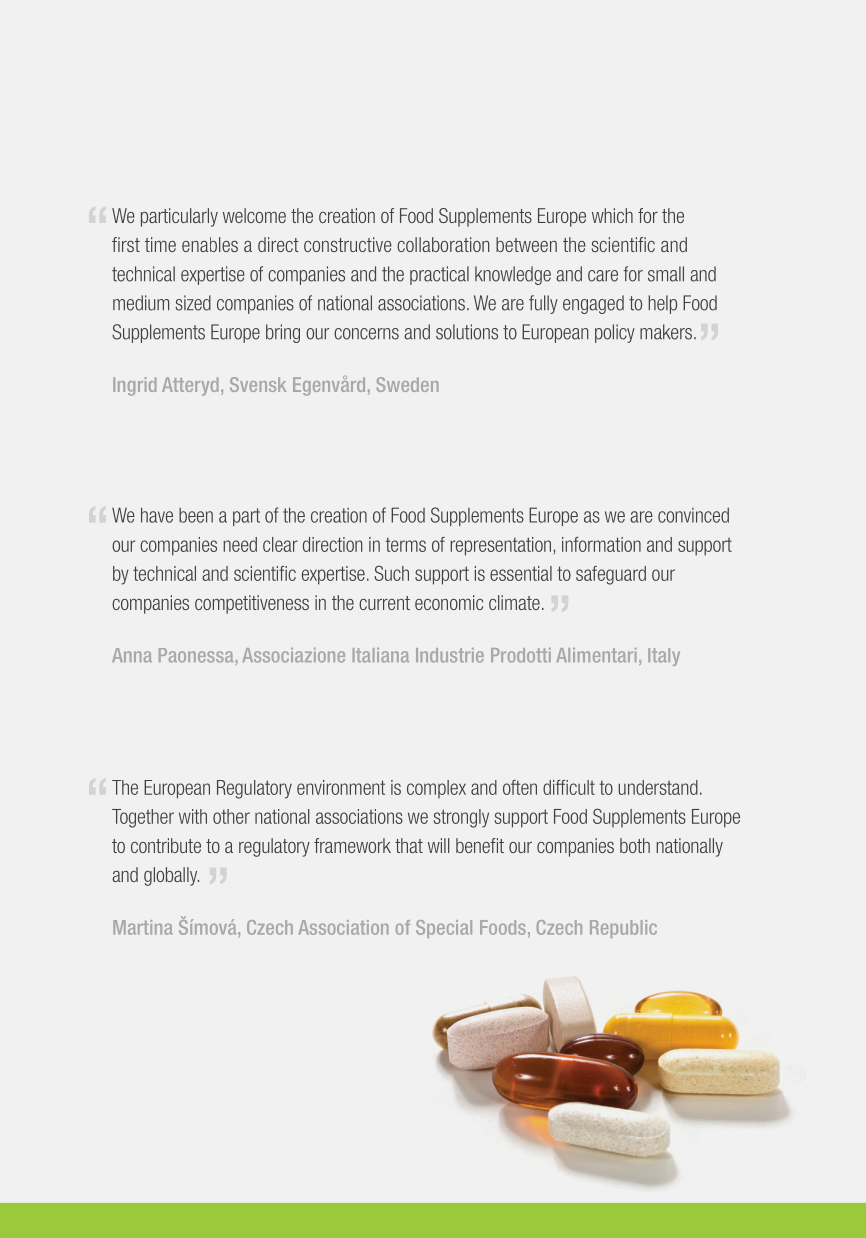  I want to click on globally, so click(171, 876).
